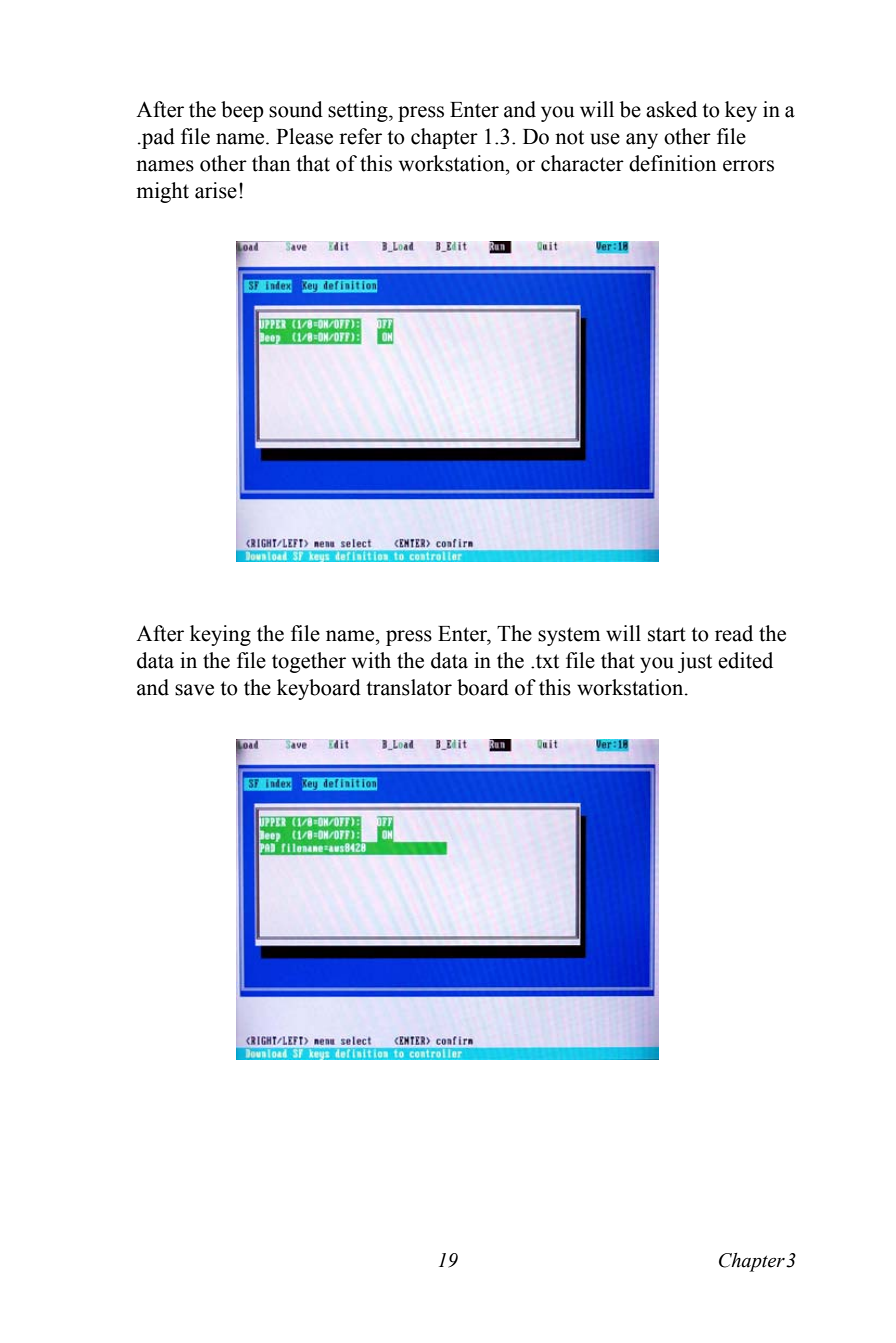 The image size is (896, 1343). What do you see at coordinates (409, 687) in the screenshot?
I see `translator` at bounding box center [409, 687].
